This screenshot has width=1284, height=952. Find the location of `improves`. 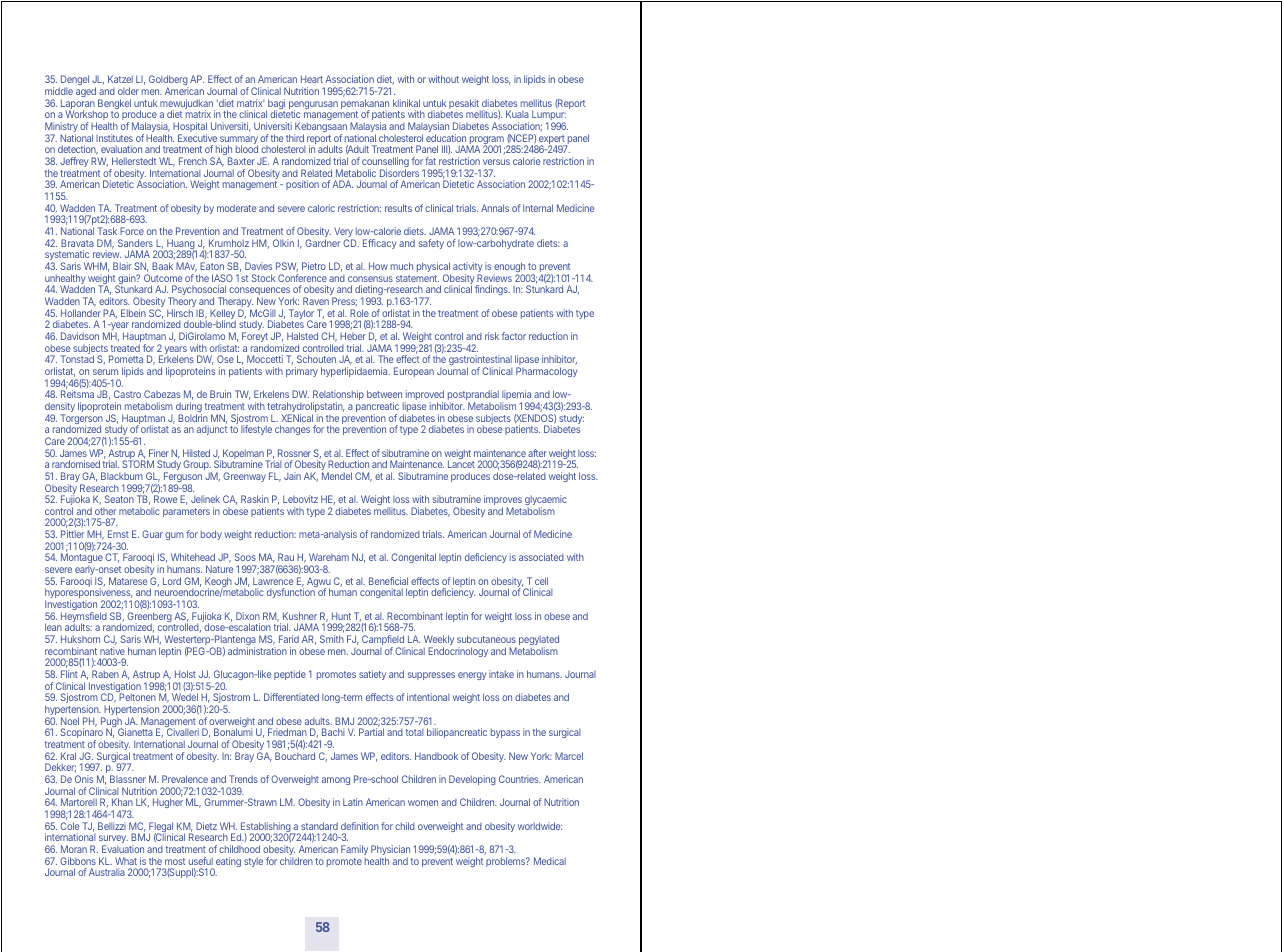

improves is located at coordinates (503, 501).
